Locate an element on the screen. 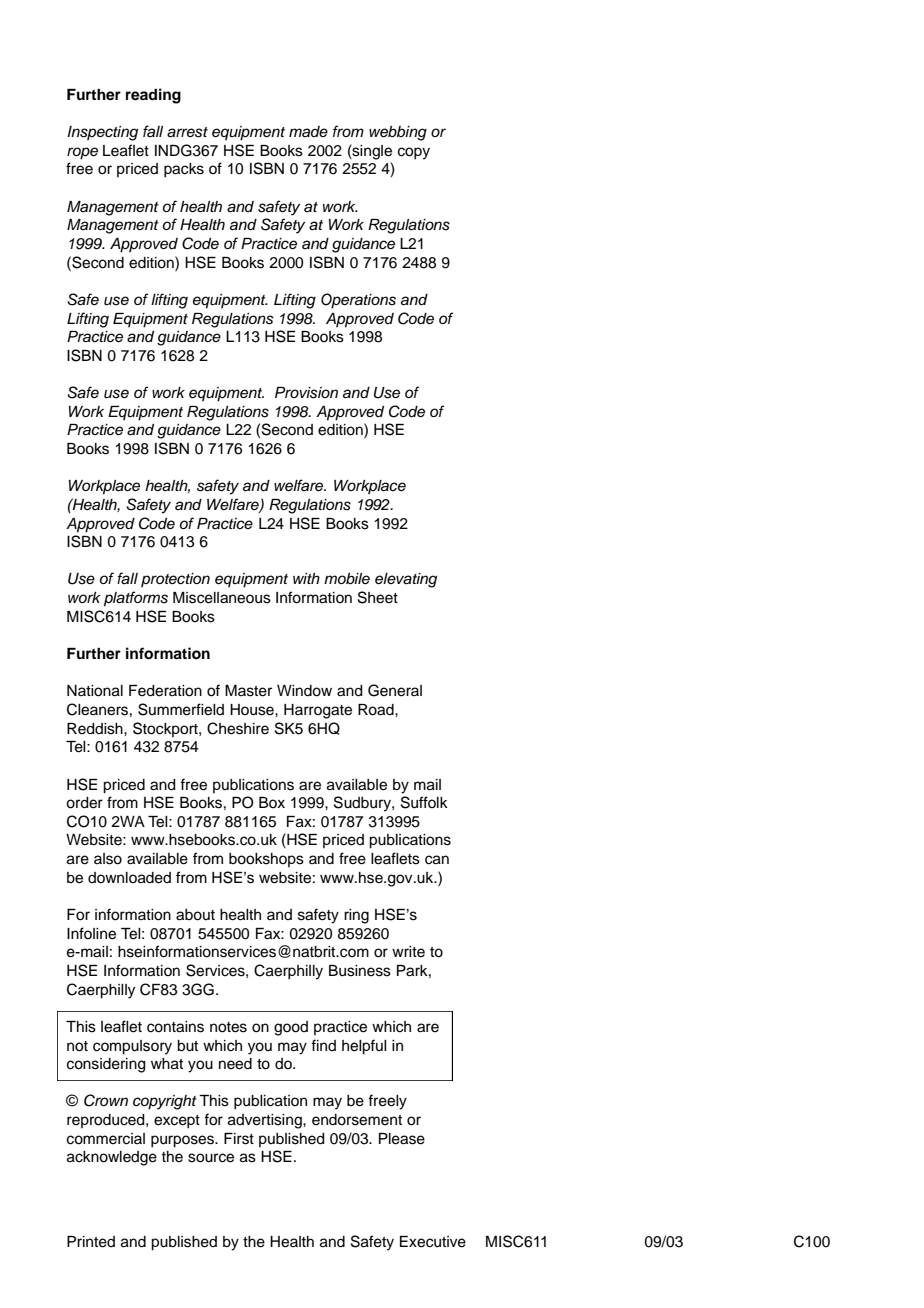 Image resolution: width=924 pixels, height=1308 pixels. acknowledge is located at coordinates (112, 1158).
